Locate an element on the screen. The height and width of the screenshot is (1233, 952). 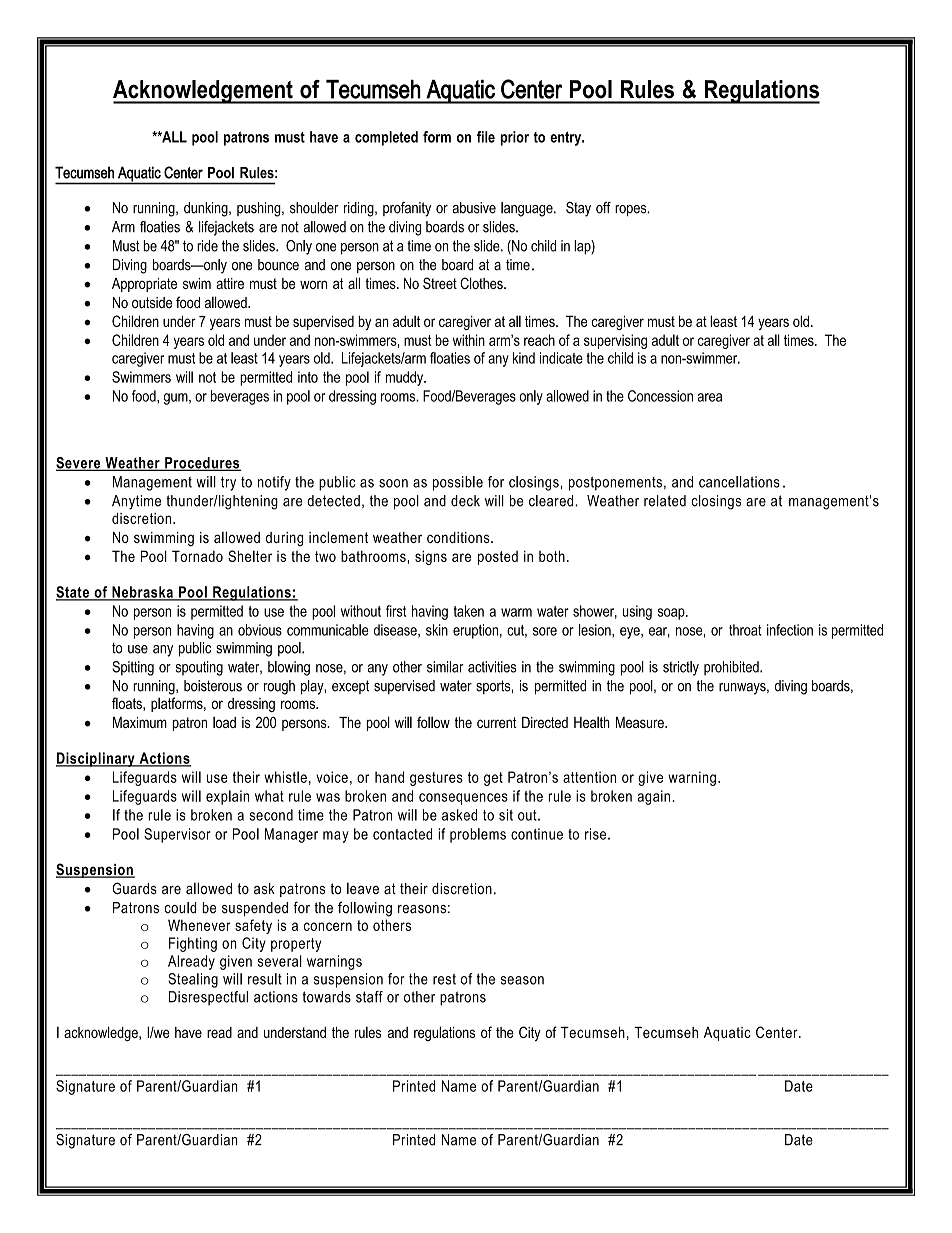
completed is located at coordinates (386, 138).
